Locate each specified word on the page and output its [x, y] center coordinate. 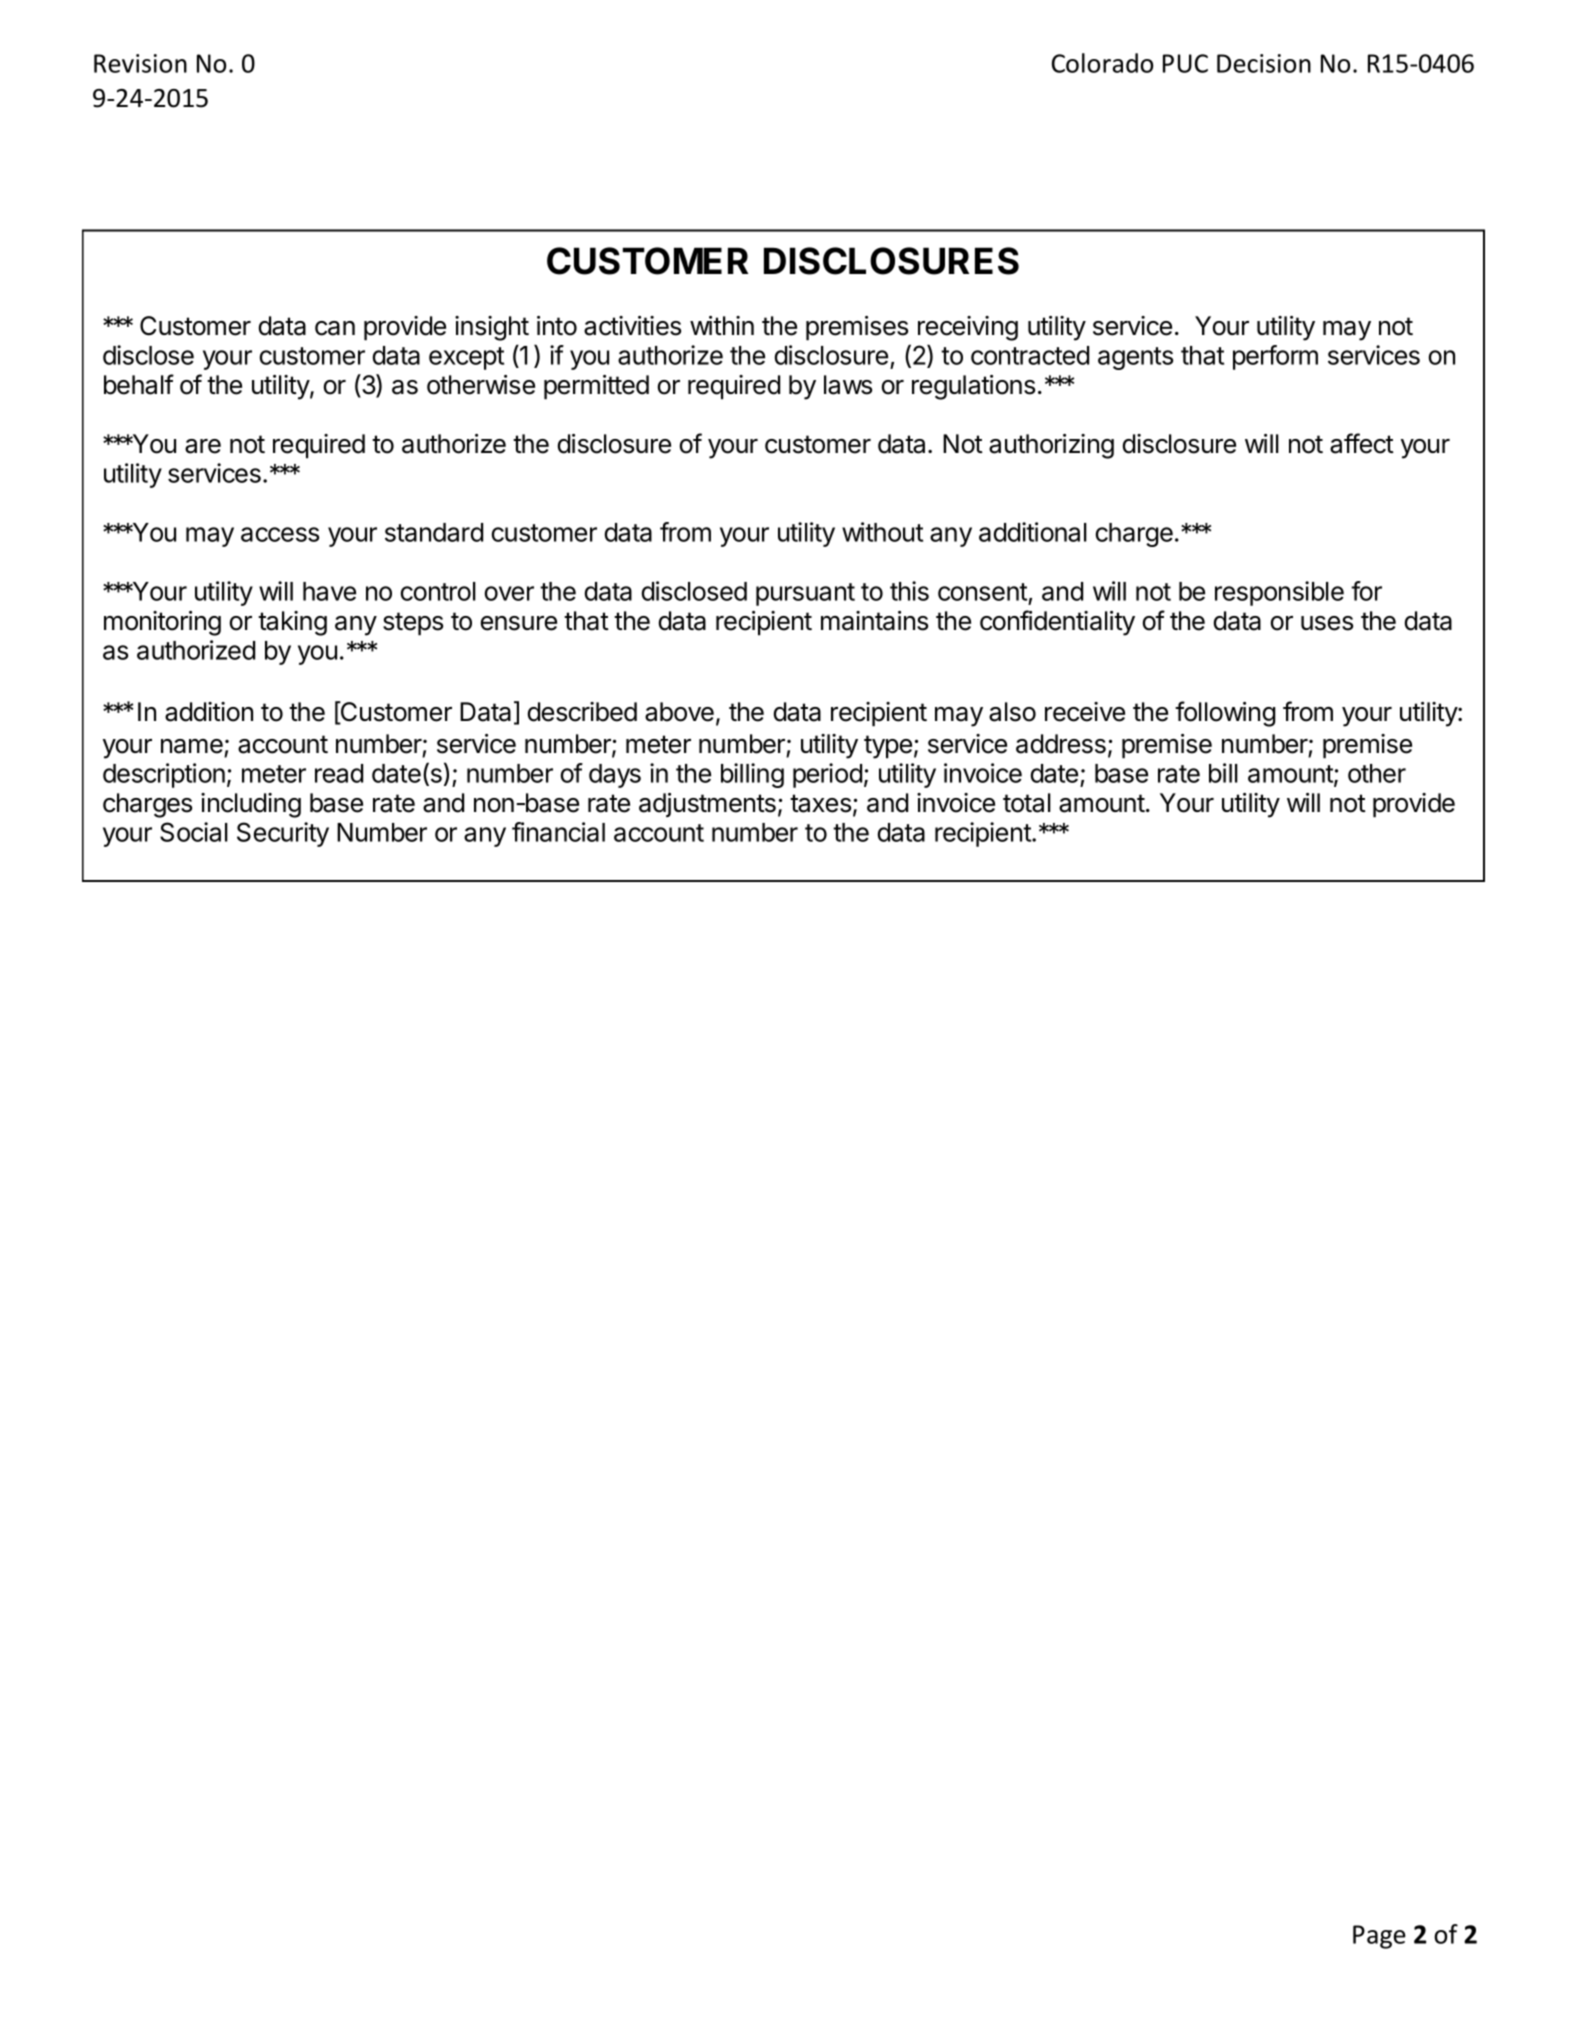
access [280, 534]
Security [283, 834]
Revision [140, 63]
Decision [1264, 63]
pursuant [805, 594]
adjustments [707, 805]
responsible [1279, 593]
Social [194, 832]
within [722, 325]
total [1027, 803]
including [251, 805]
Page [1379, 1937]
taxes [820, 803]
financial [558, 832]
